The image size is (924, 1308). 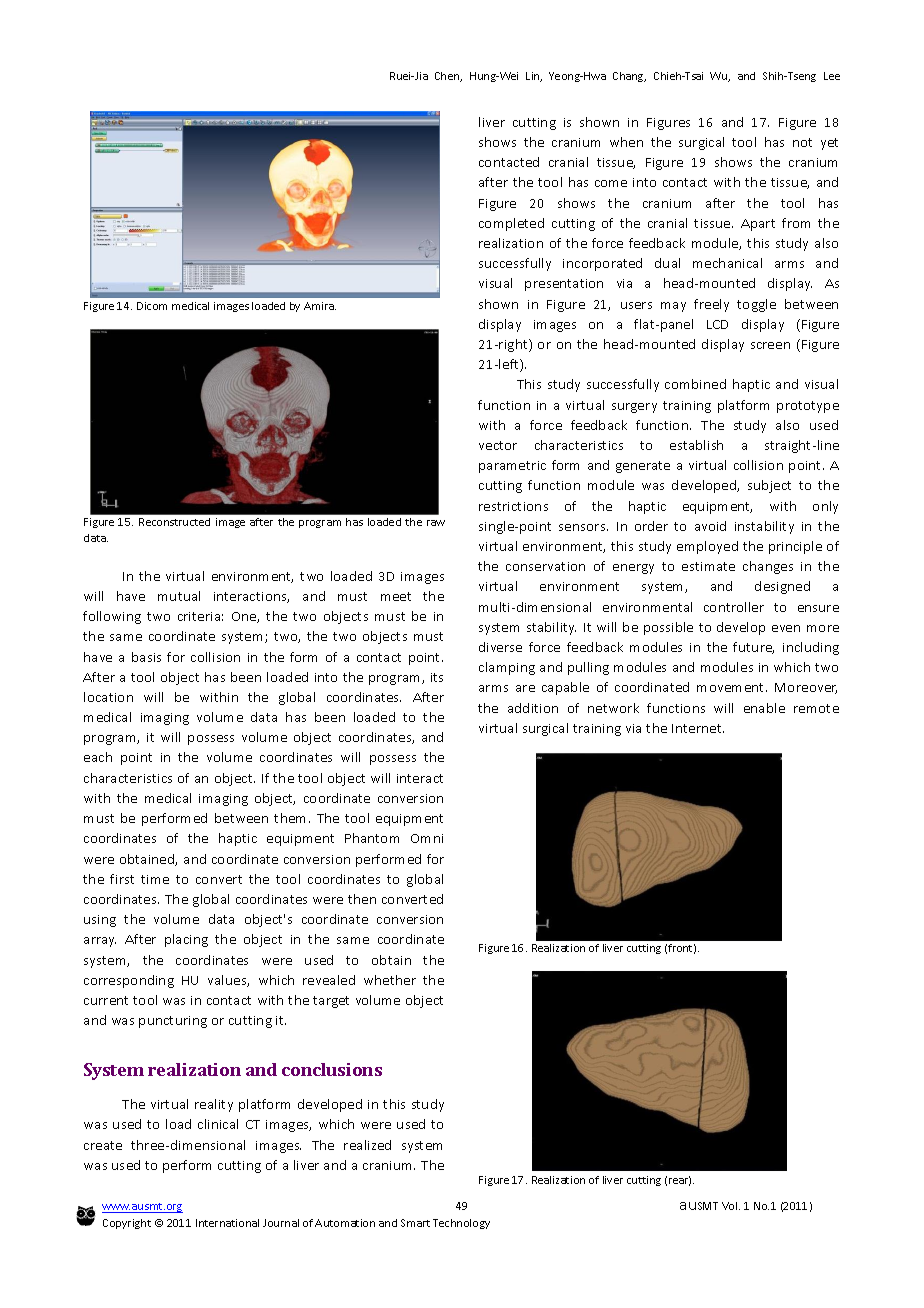 What do you see at coordinates (802, 142) in the screenshot?
I see `not` at bounding box center [802, 142].
